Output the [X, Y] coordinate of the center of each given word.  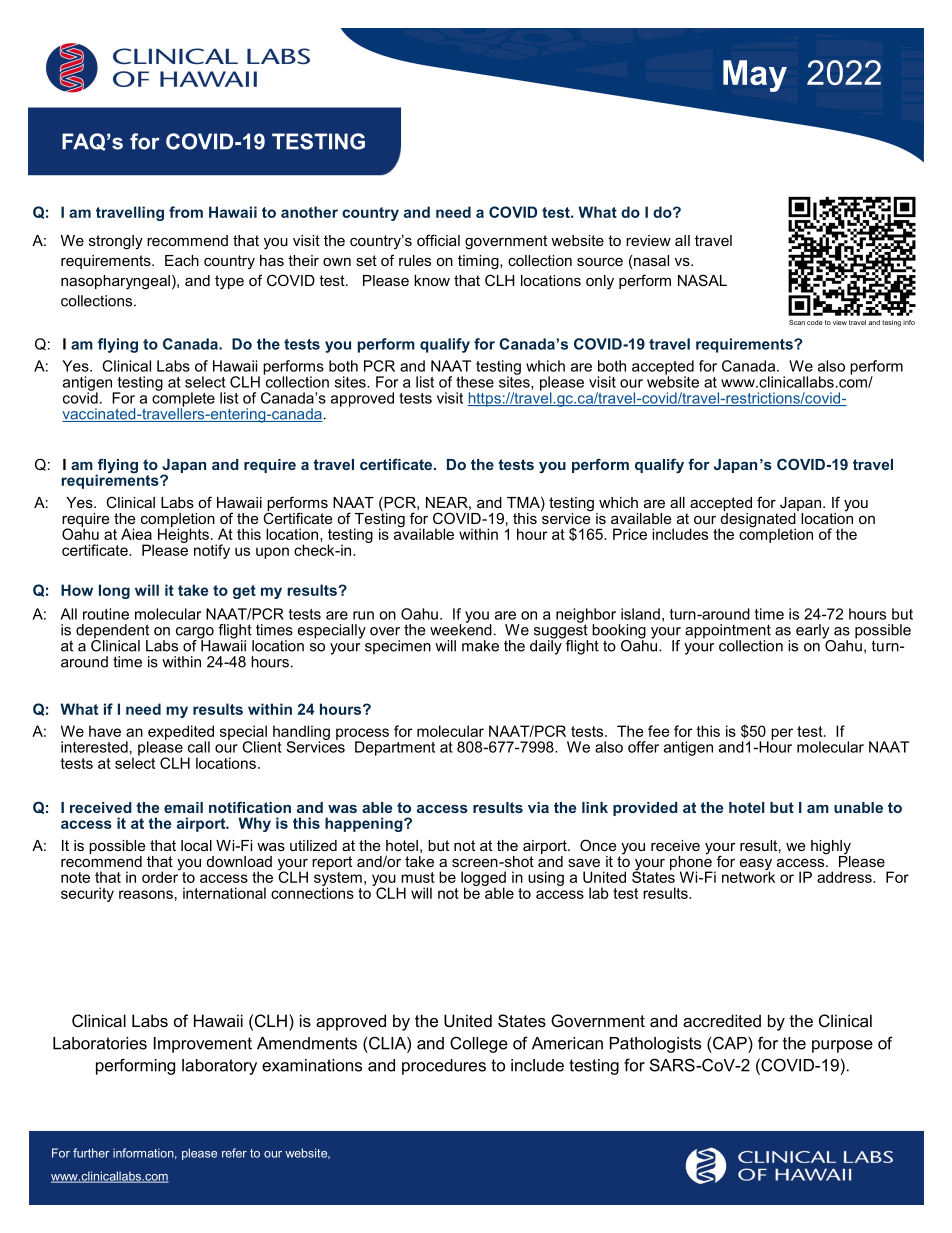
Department [395, 748]
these [475, 382]
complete [183, 399]
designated [758, 520]
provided [645, 809]
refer [234, 1153]
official [438, 240]
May [755, 76]
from [186, 212]
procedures [444, 1067]
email [183, 807]
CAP [731, 1043]
